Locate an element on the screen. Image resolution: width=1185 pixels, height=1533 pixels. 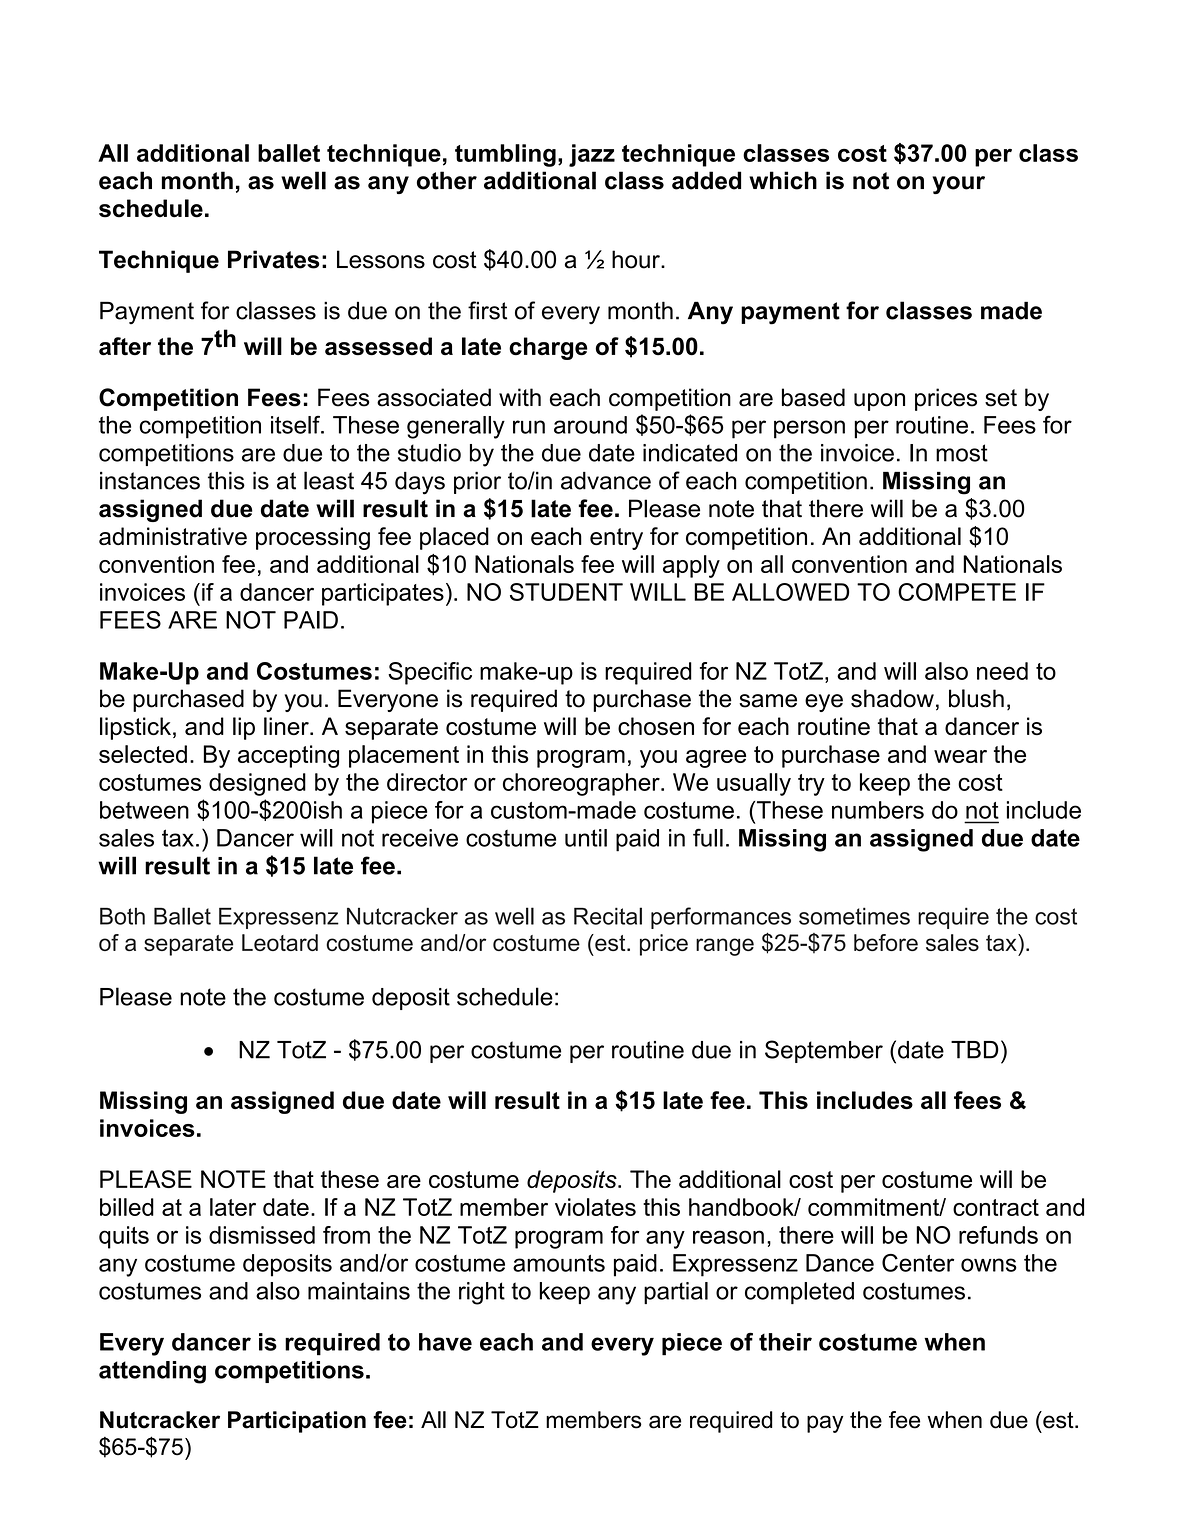
liner is located at coordinates (287, 726).
